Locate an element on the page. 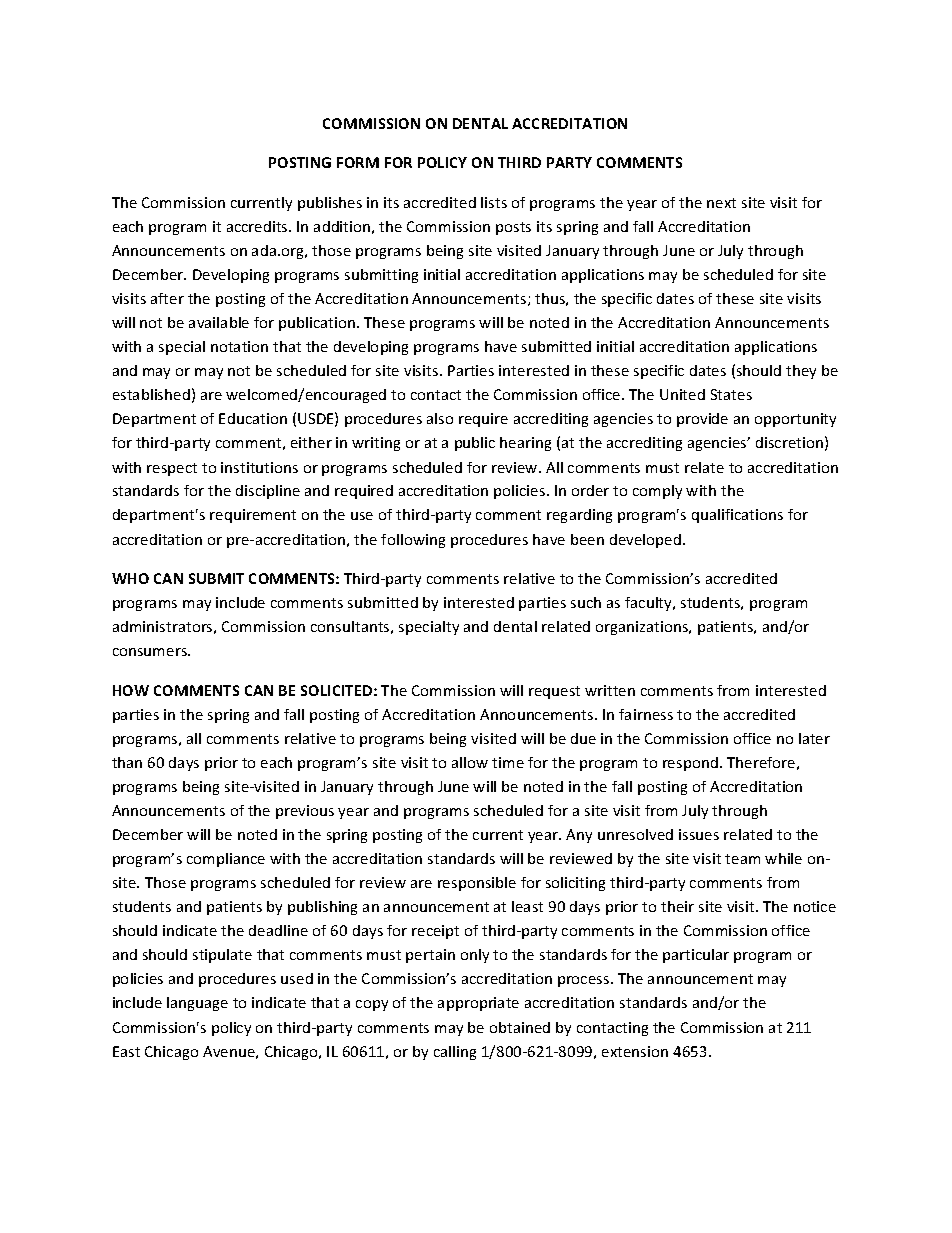 The height and width of the document is (1233, 952). developed is located at coordinates (645, 541).
